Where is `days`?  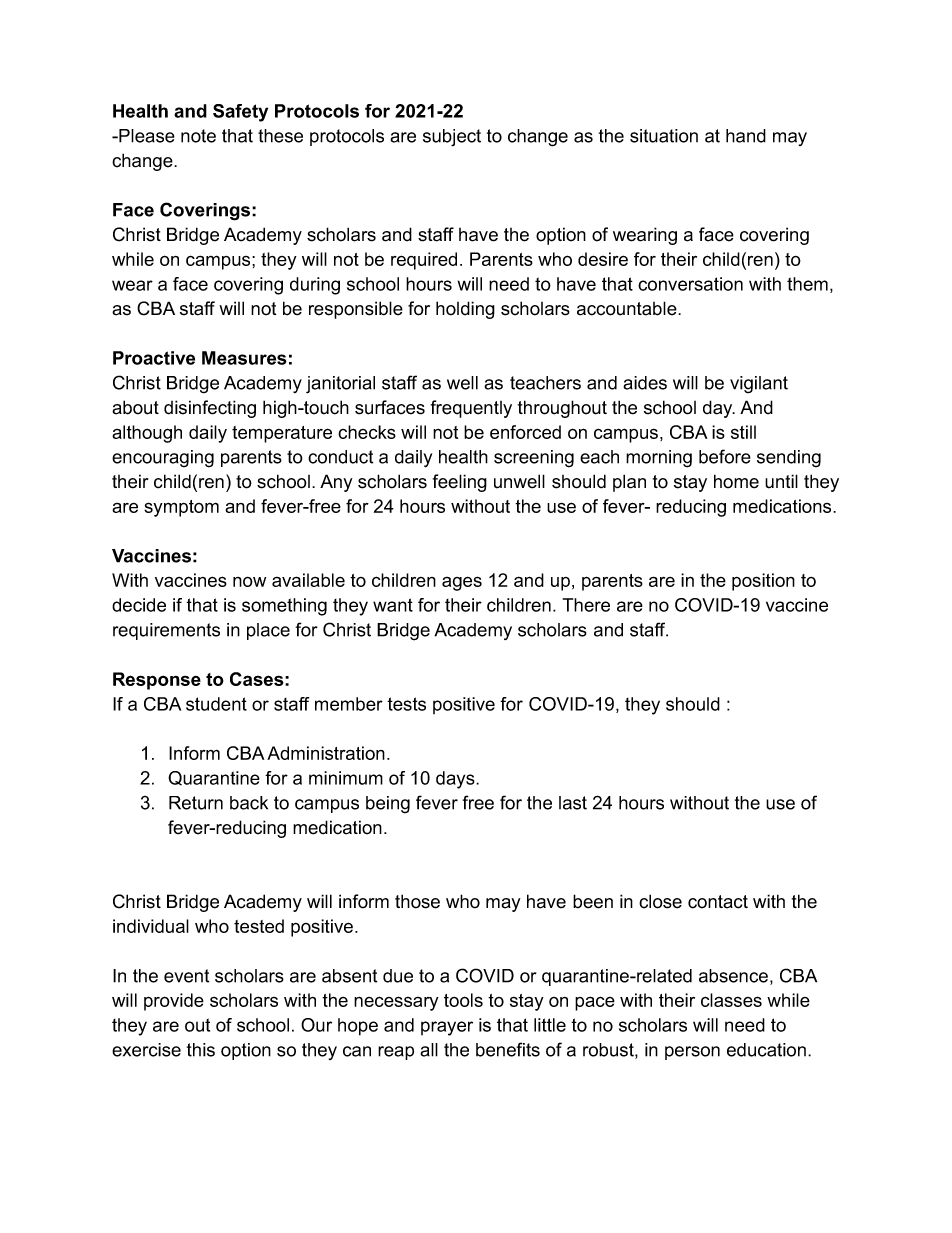 days is located at coordinates (456, 780).
